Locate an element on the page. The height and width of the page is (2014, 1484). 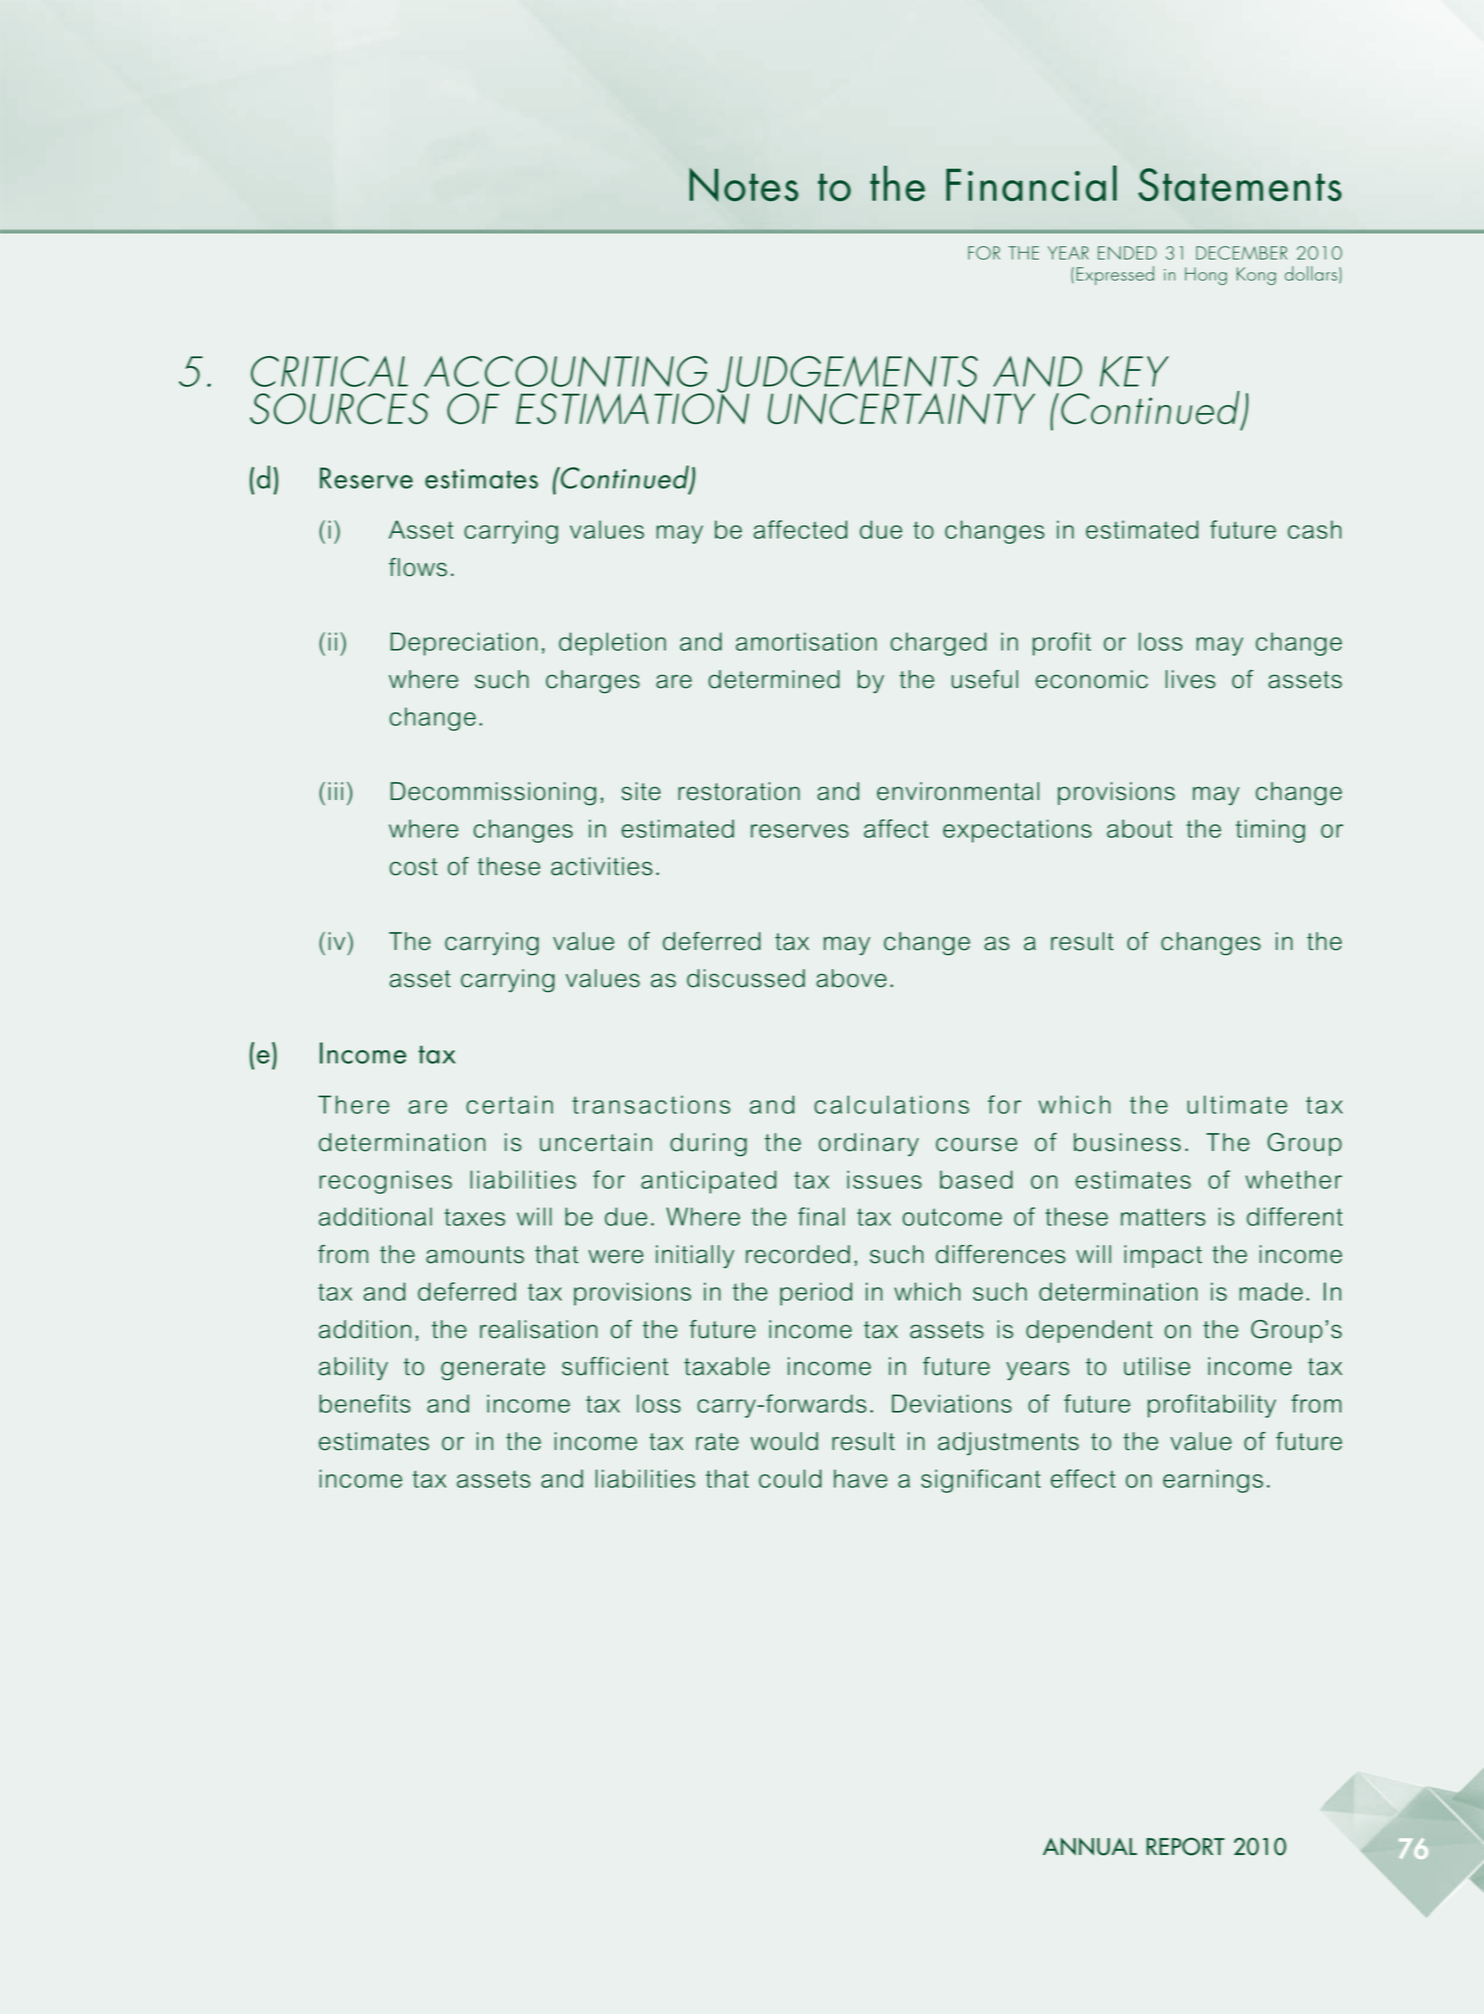
DECEMBER is located at coordinates (1241, 253).
